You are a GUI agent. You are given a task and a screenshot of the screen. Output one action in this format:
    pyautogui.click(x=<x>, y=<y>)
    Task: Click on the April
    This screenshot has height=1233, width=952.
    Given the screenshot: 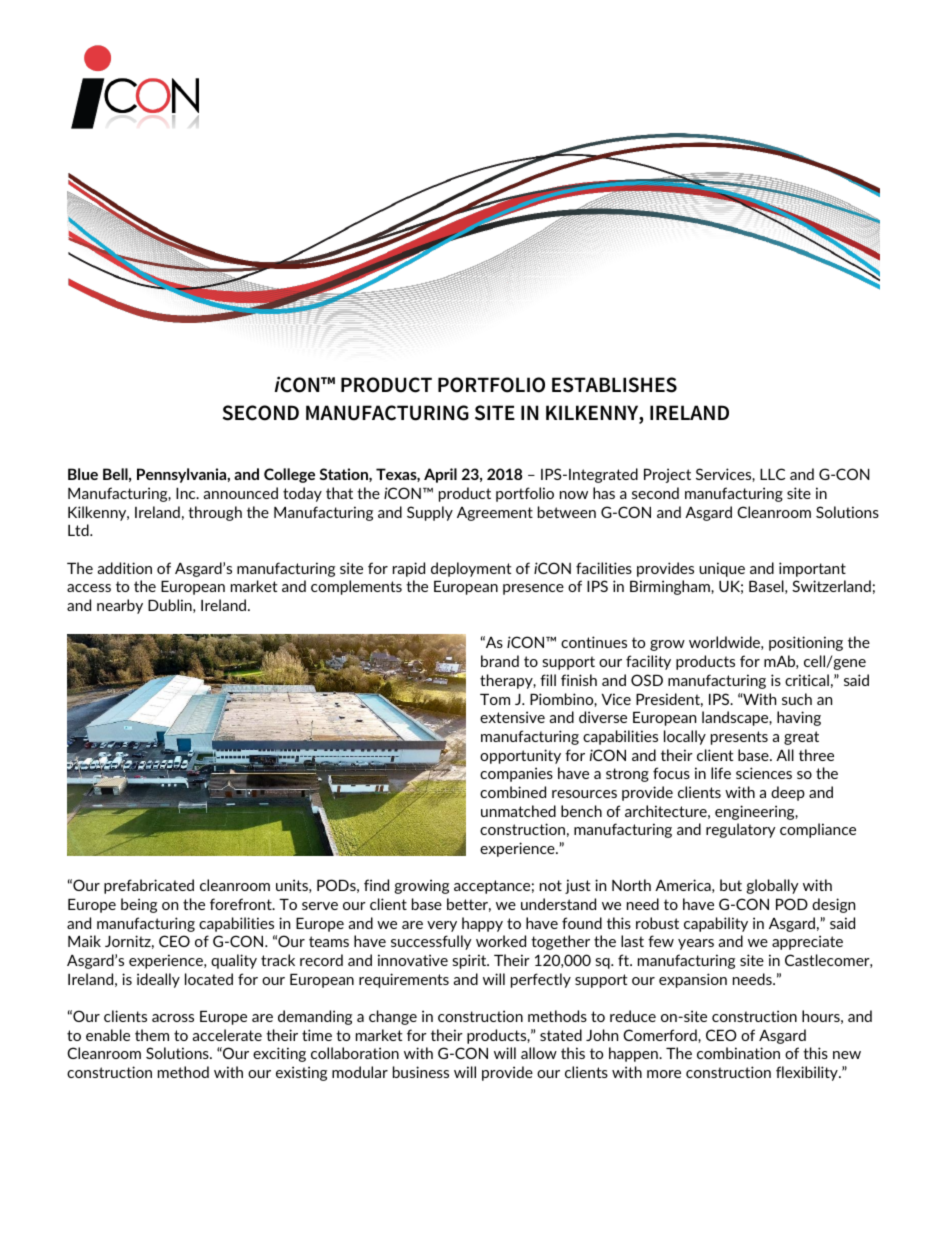 What is the action you would take?
    pyautogui.click(x=440, y=475)
